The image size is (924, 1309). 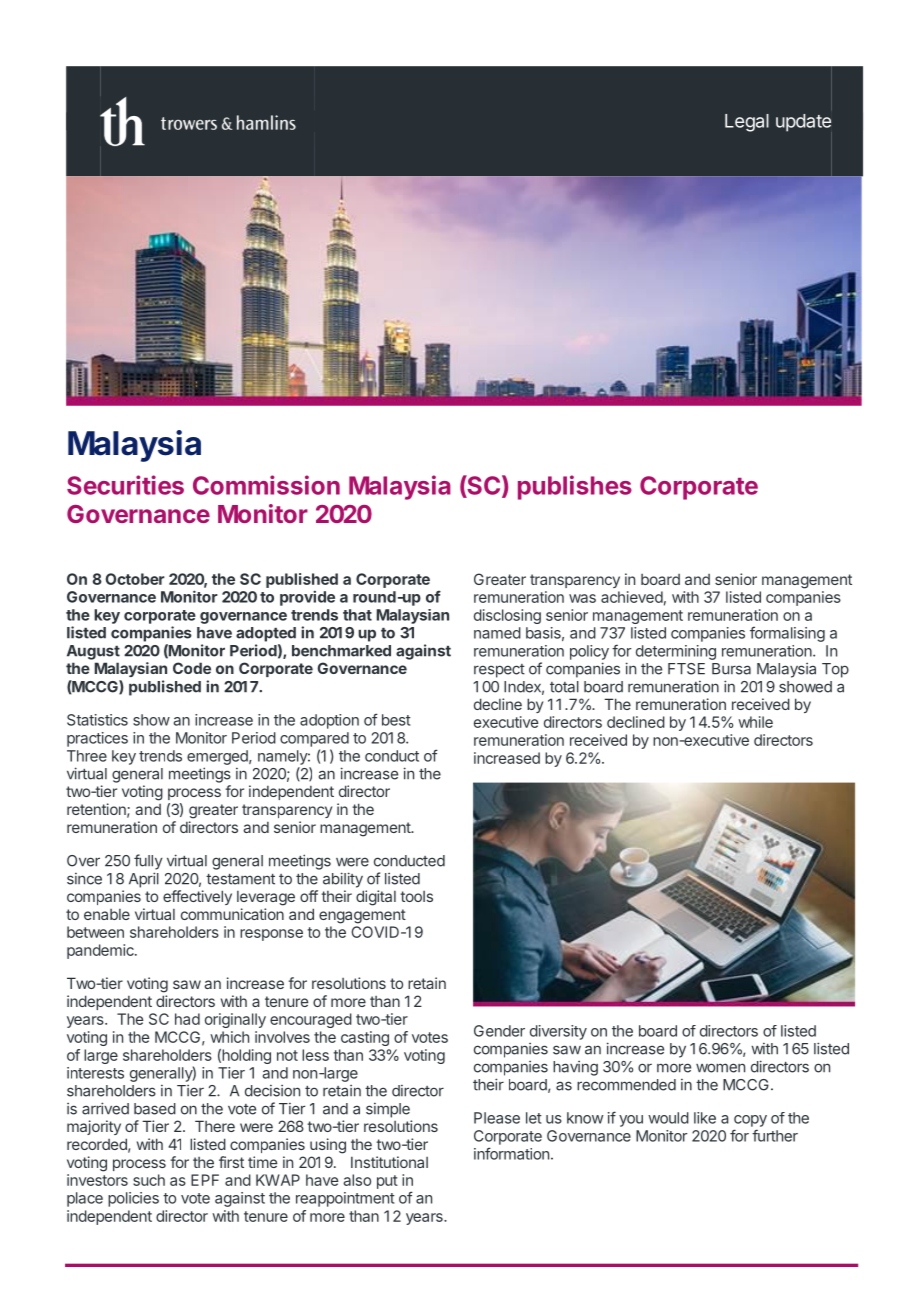 I want to click on such, so click(x=149, y=1180).
